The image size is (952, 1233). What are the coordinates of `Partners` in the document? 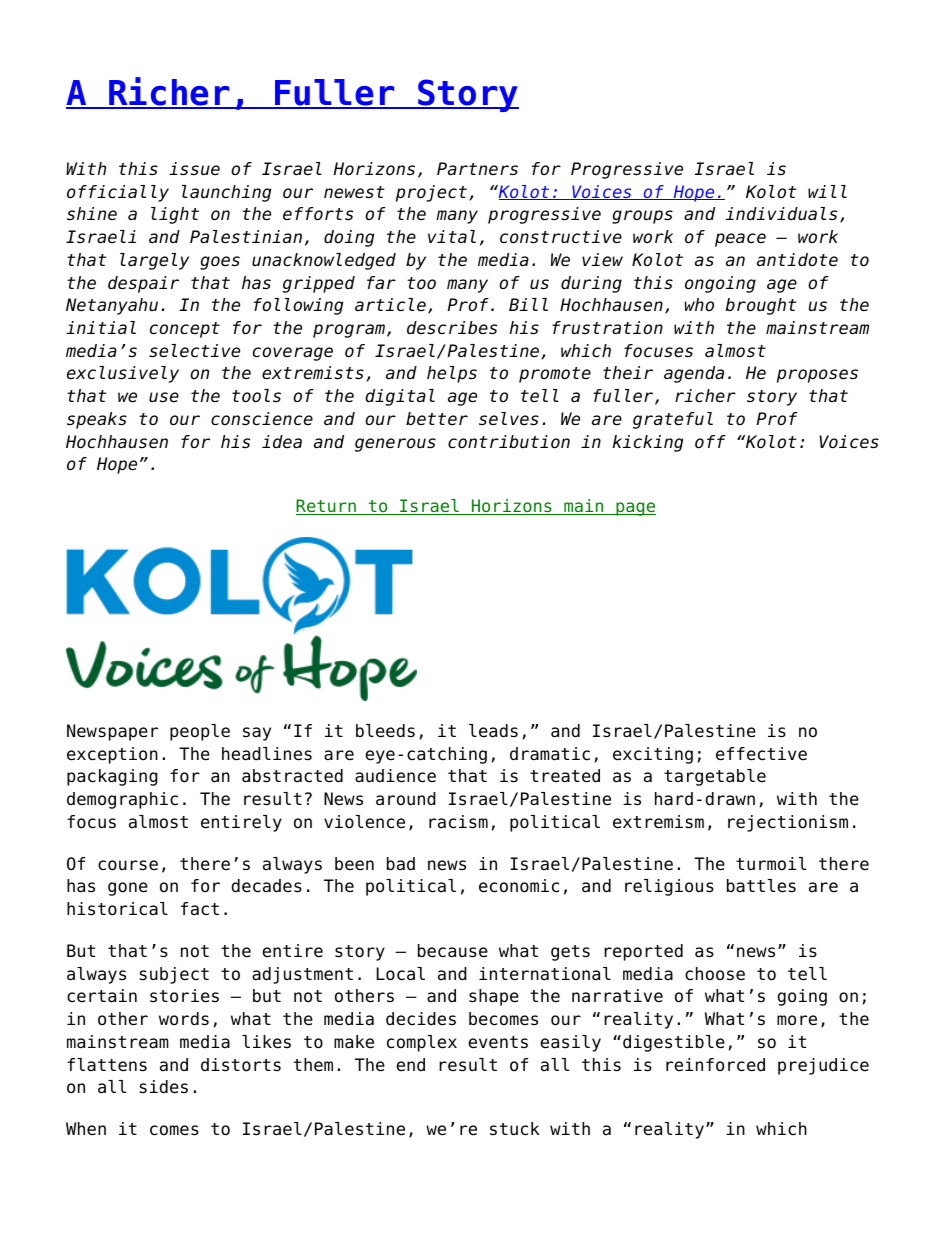 It's located at (477, 169).
